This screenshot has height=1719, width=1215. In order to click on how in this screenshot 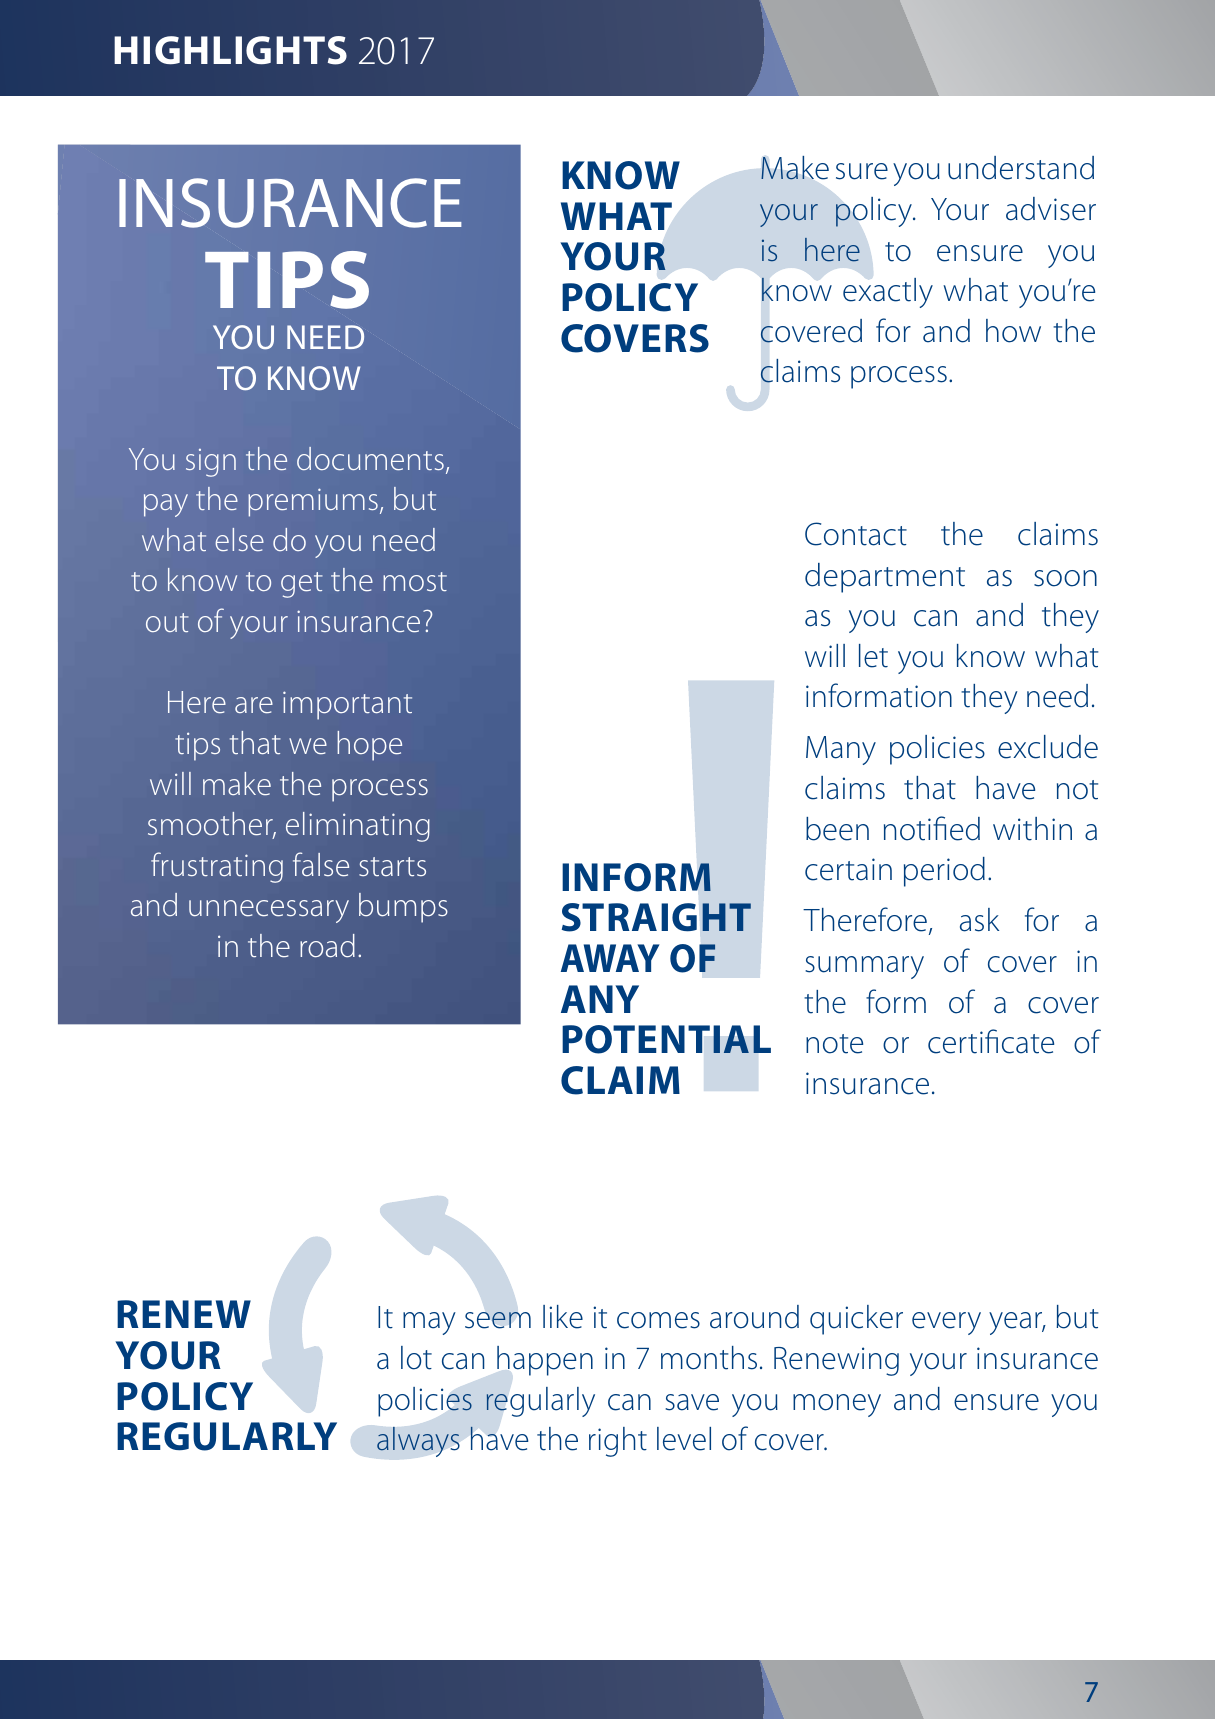, I will do `click(1013, 331)`.
